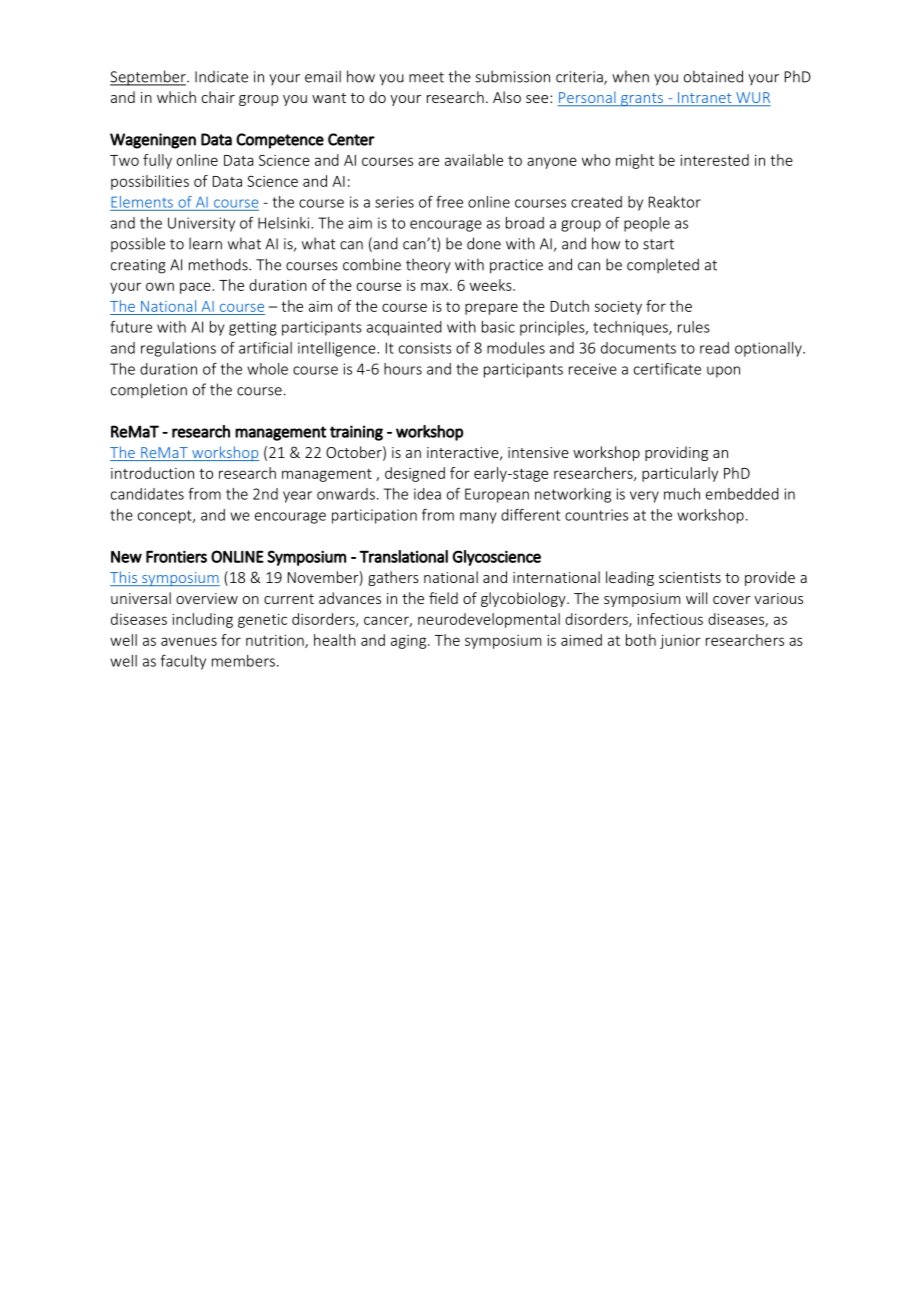 Image resolution: width=924 pixels, height=1308 pixels. What do you see at coordinates (723, 372) in the screenshot?
I see `upon` at bounding box center [723, 372].
